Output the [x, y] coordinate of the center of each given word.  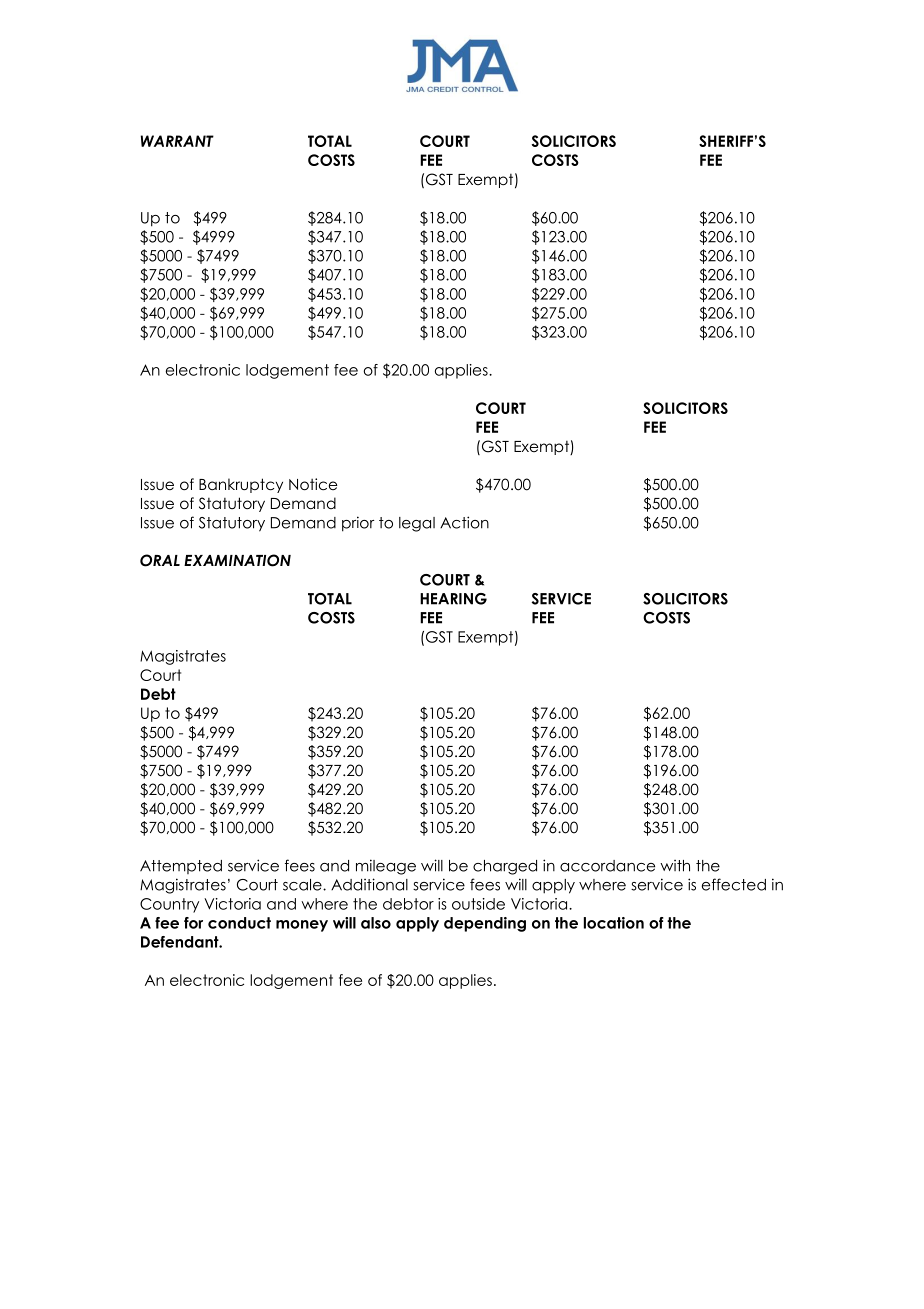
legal [417, 524]
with [675, 866]
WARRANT [177, 141]
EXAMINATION [237, 560]
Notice [313, 484]
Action [464, 522]
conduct [239, 923]
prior [358, 524]
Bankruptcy [241, 485]
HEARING [453, 599]
